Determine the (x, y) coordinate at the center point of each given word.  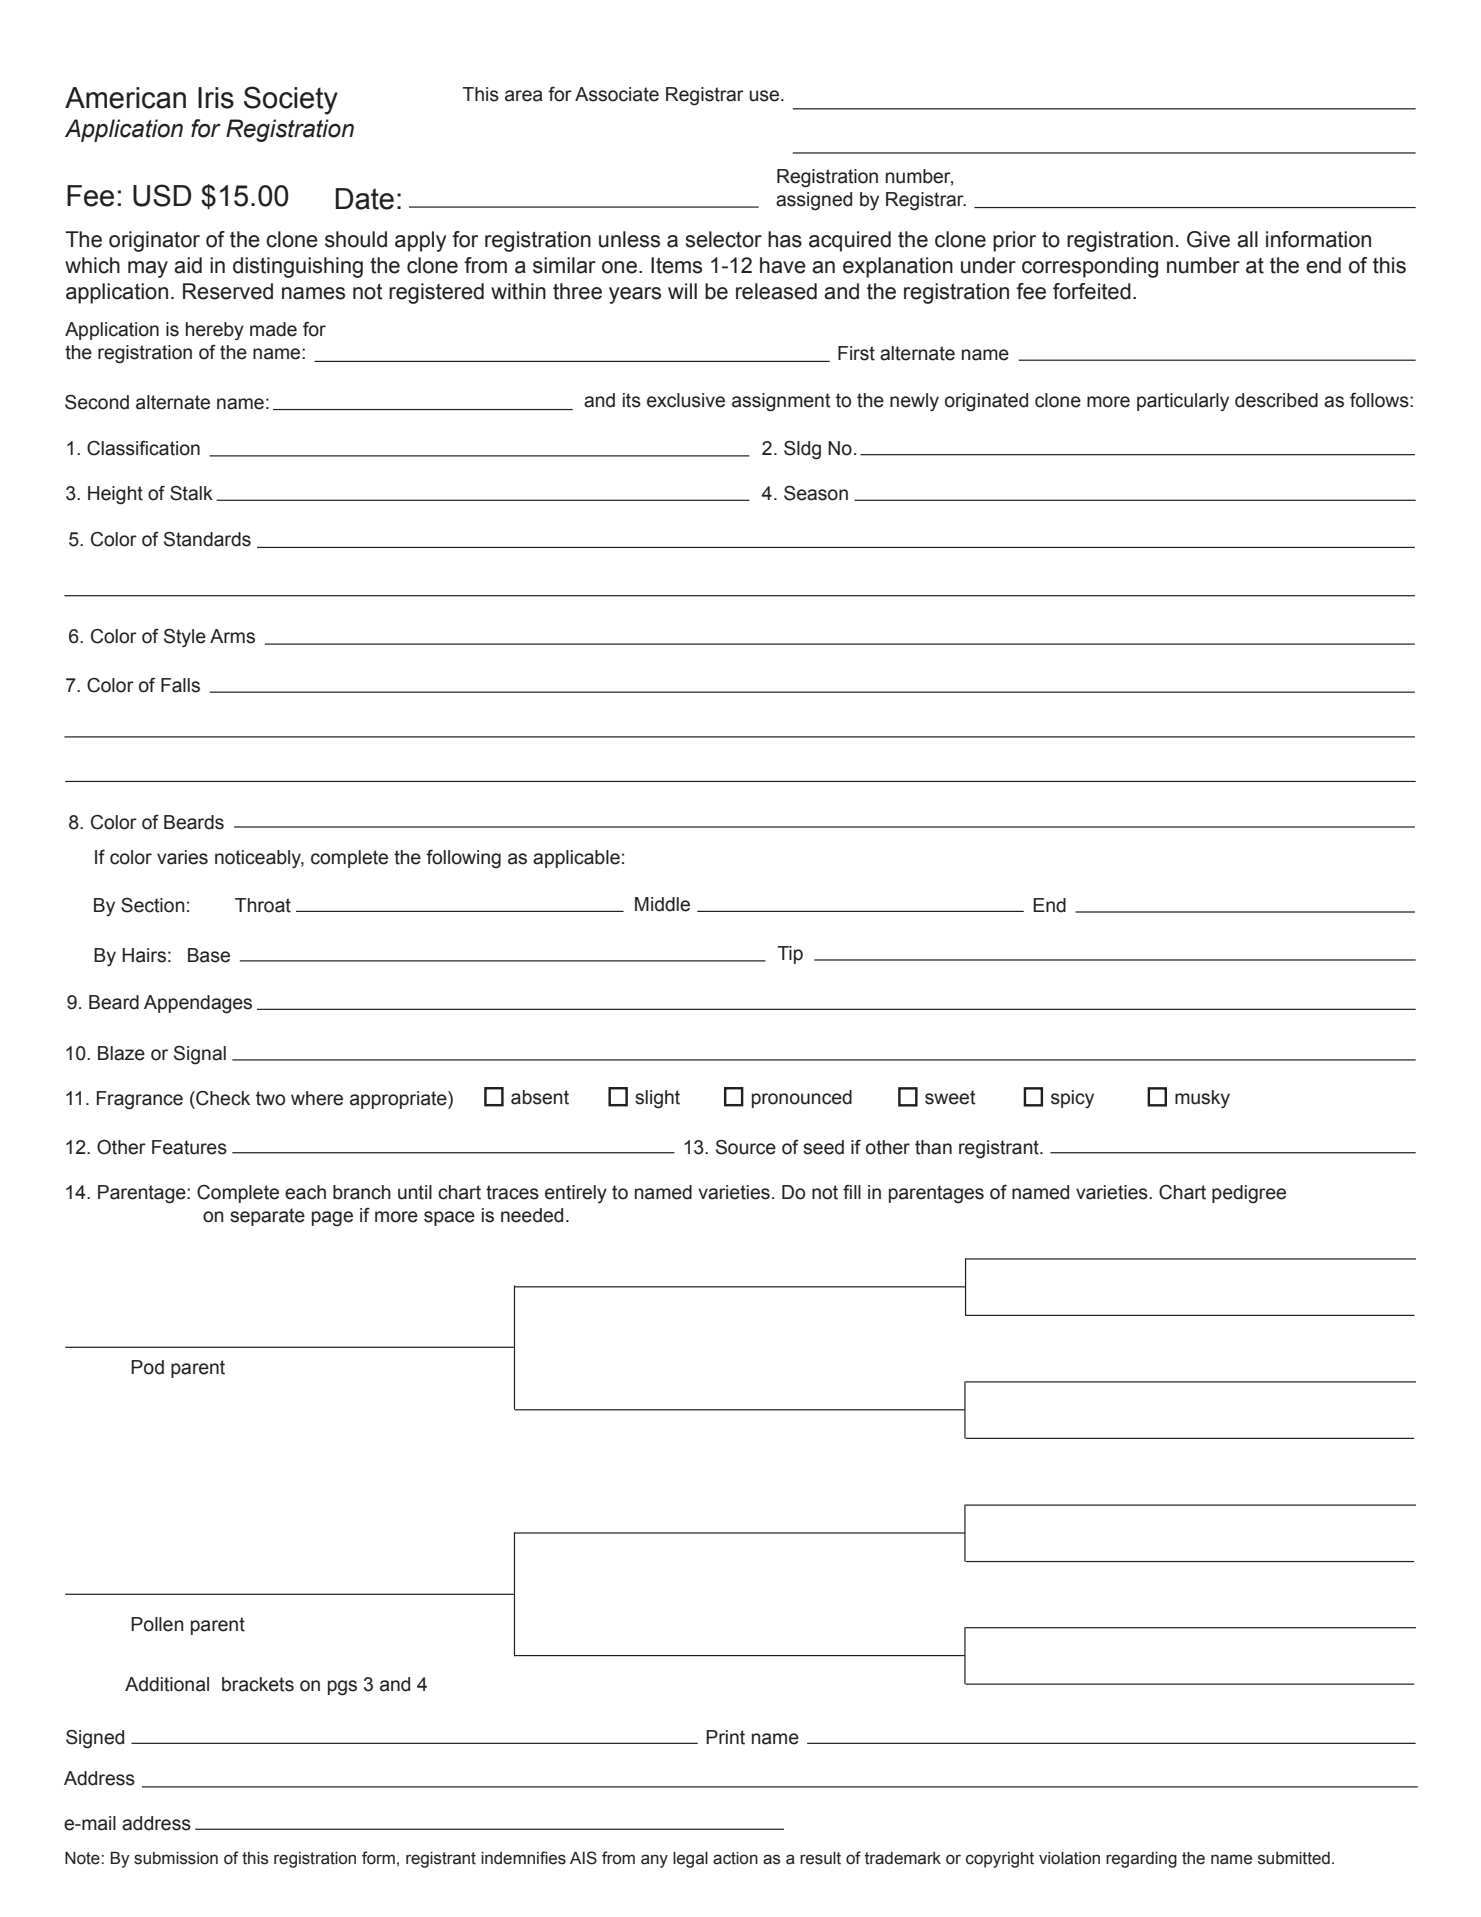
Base (209, 955)
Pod (147, 1367)
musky (1202, 1099)
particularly (1183, 402)
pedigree (1249, 1194)
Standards (207, 539)
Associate (617, 94)
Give (1208, 239)
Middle (662, 904)
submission (176, 1858)
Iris (216, 98)
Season (816, 493)
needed (532, 1215)
